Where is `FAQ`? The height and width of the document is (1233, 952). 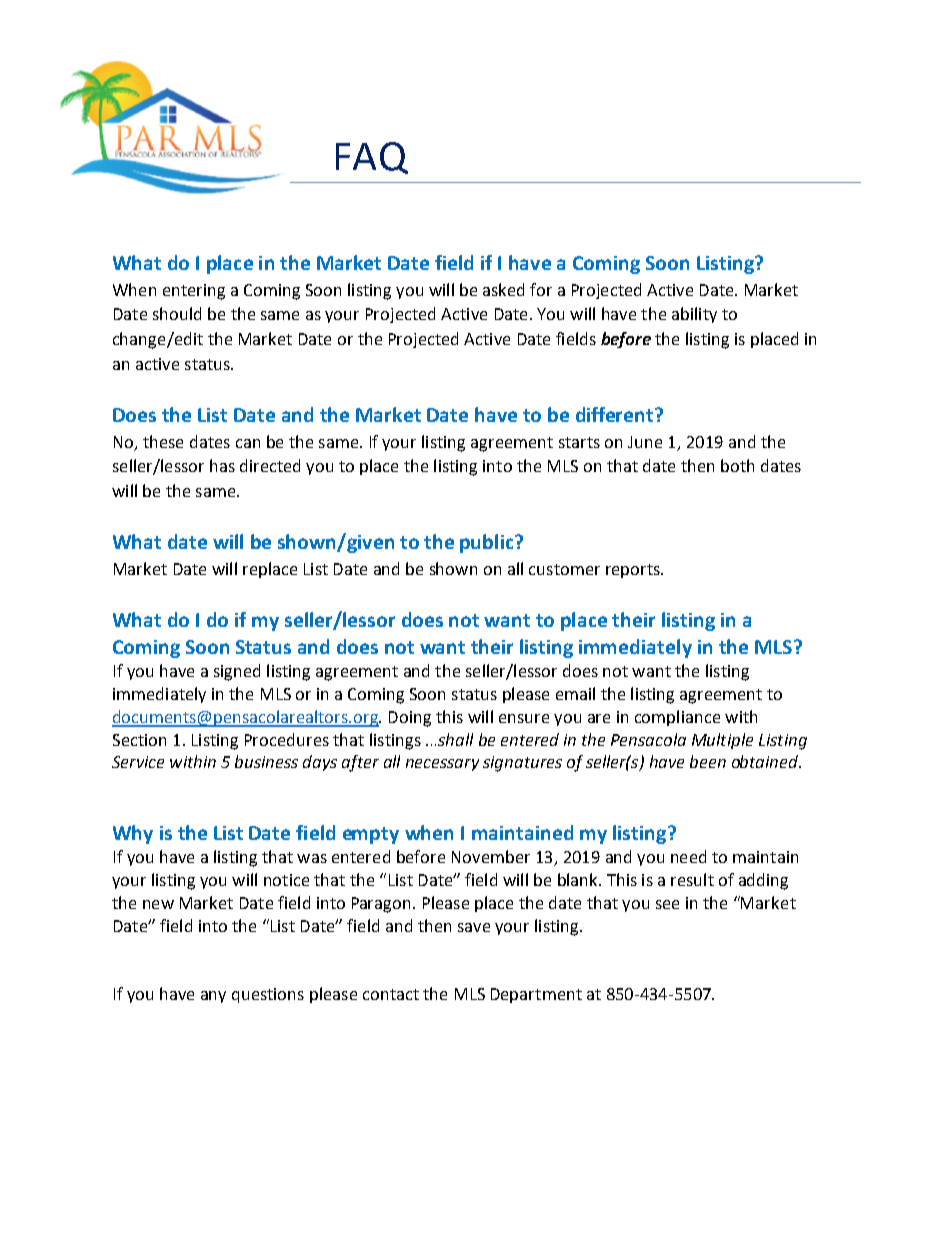 FAQ is located at coordinates (372, 158).
